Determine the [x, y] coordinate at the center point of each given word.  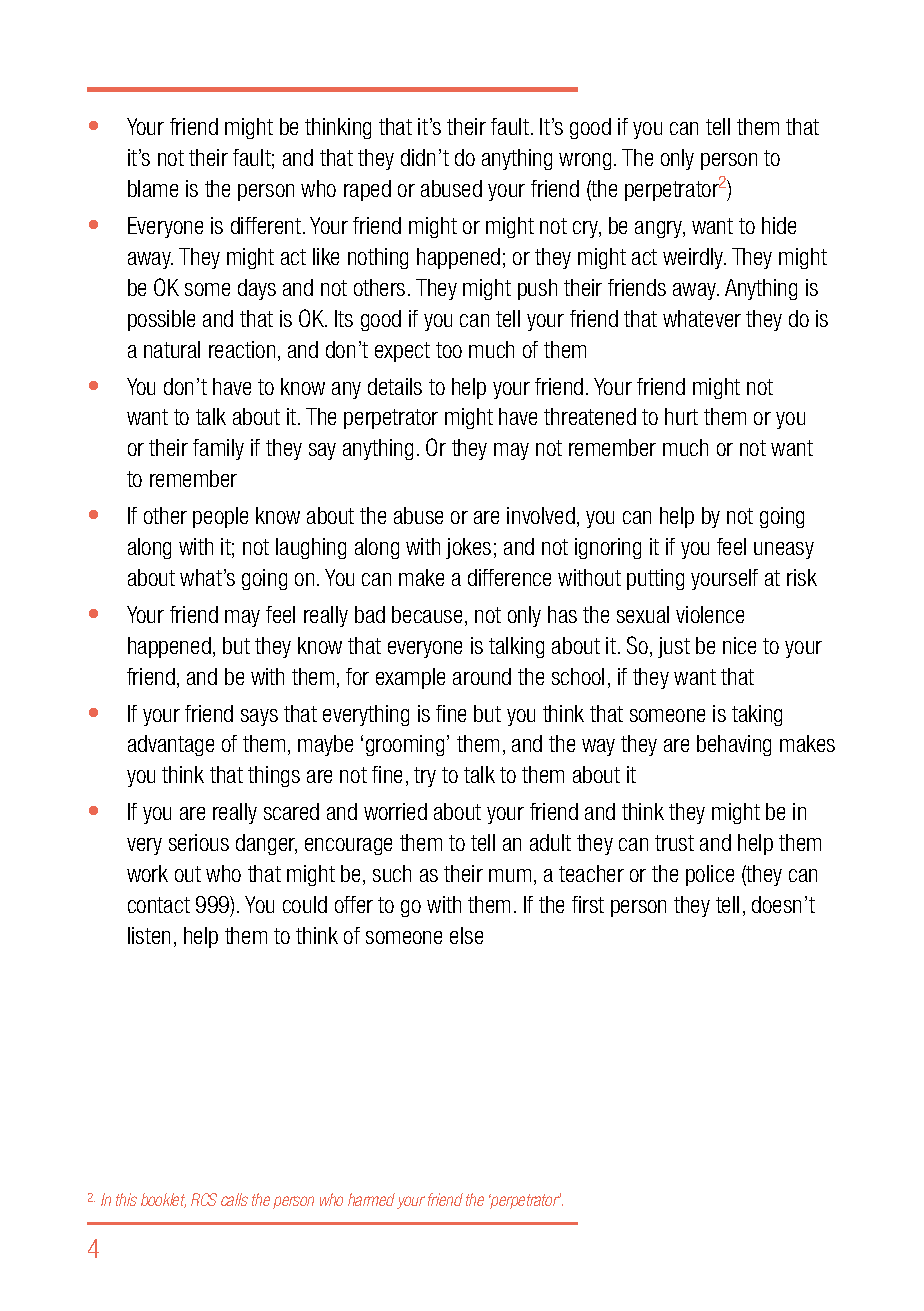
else [466, 935]
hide [779, 225]
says [259, 717]
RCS [204, 1199]
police [710, 875]
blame [153, 188]
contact [159, 905]
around [482, 676]
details [395, 386]
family [218, 449]
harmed [371, 1199]
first [588, 904]
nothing [378, 258]
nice [739, 645]
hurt [681, 416]
